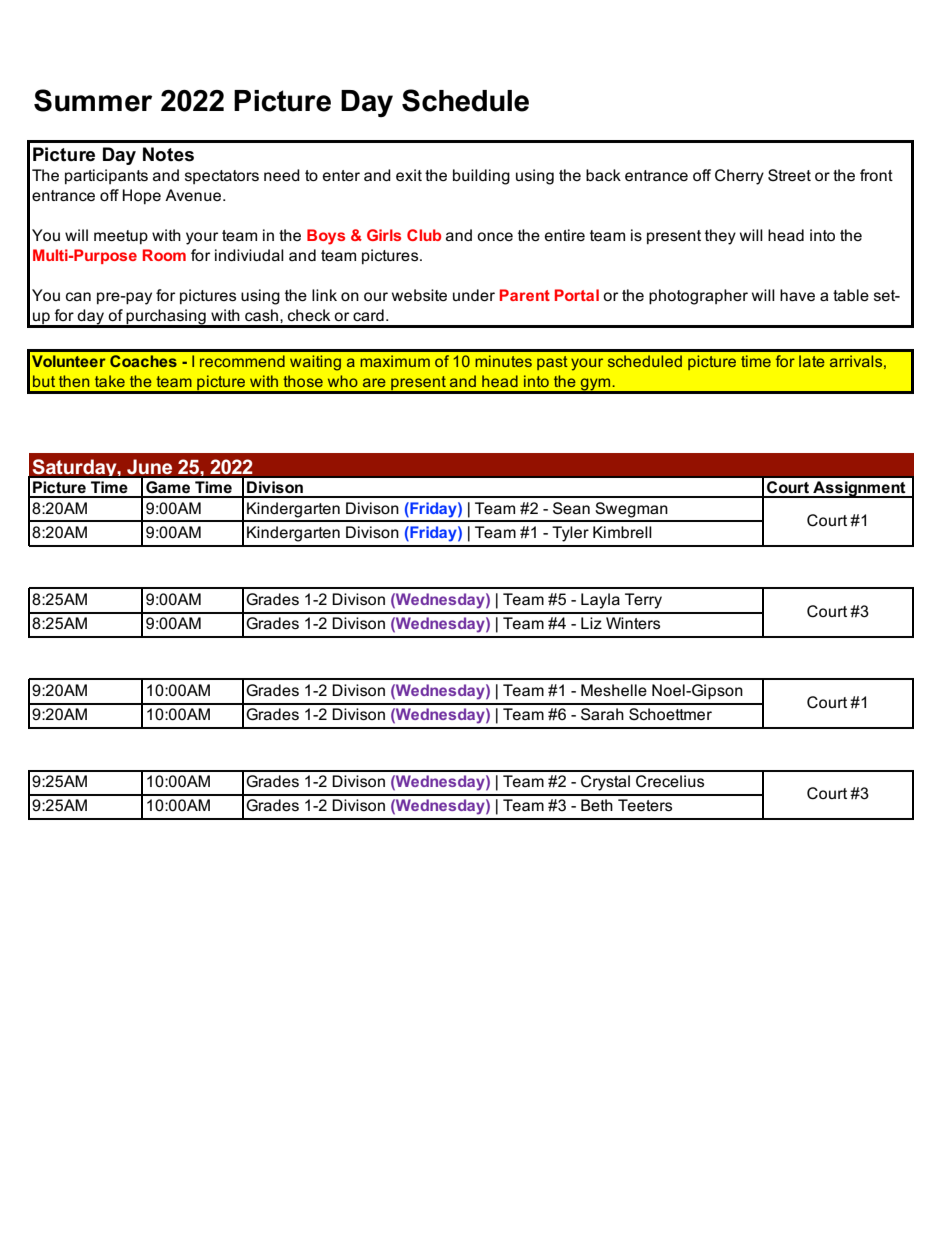  I want to click on Beth, so click(597, 805).
